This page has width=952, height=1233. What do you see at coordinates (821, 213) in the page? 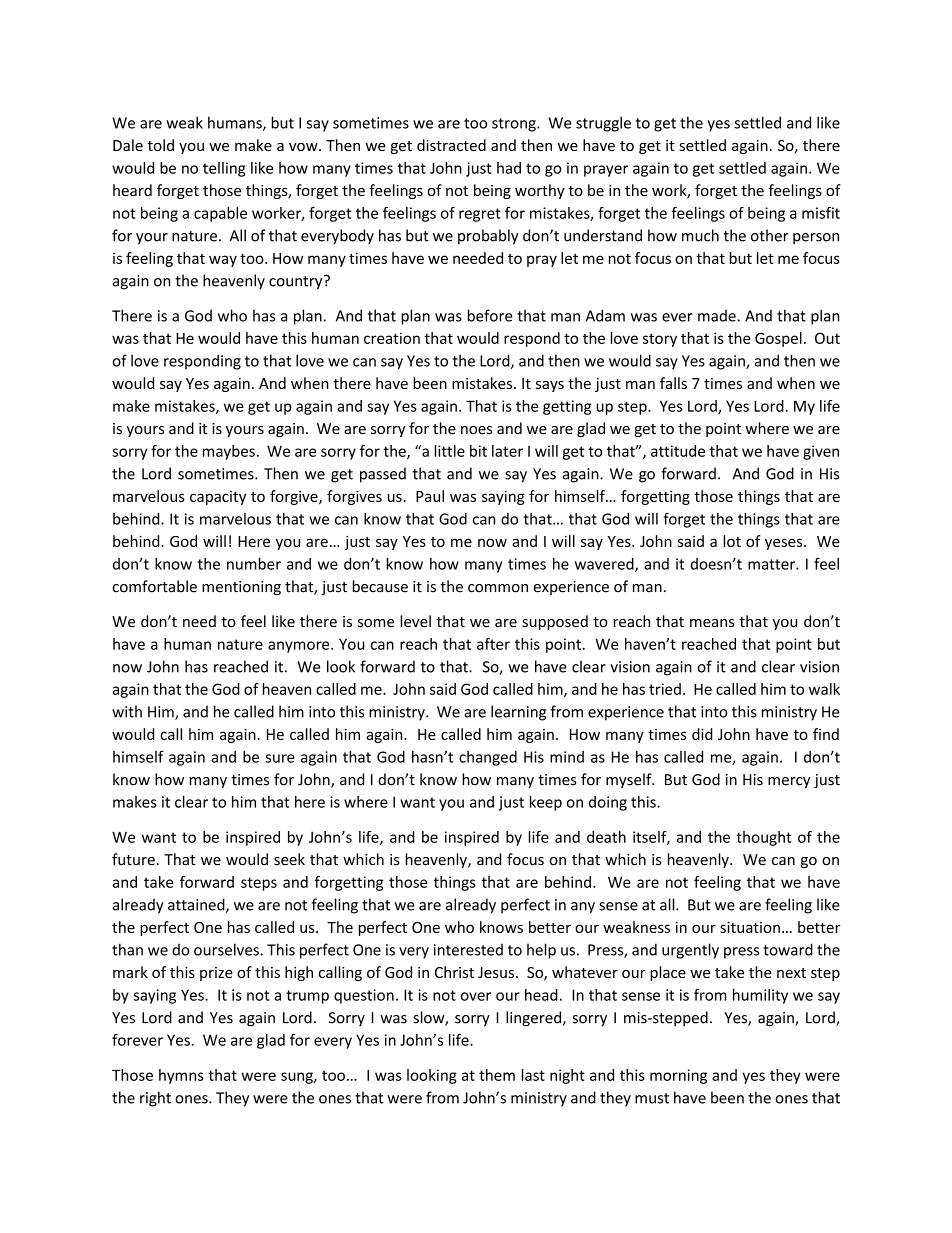
I see `misfit` at bounding box center [821, 213].
